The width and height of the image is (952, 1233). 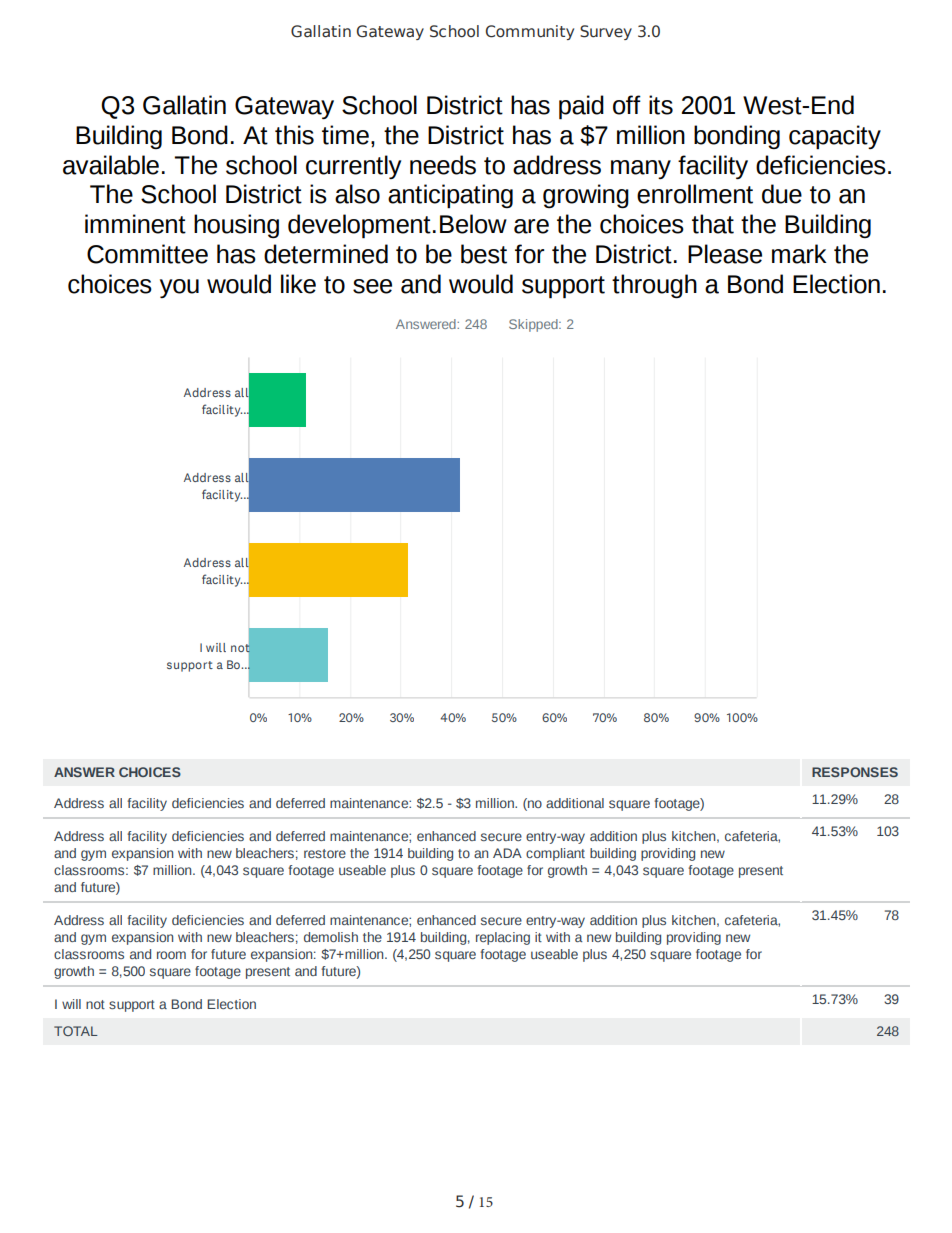 What do you see at coordinates (534, 325) in the image?
I see `Skipped` at bounding box center [534, 325].
